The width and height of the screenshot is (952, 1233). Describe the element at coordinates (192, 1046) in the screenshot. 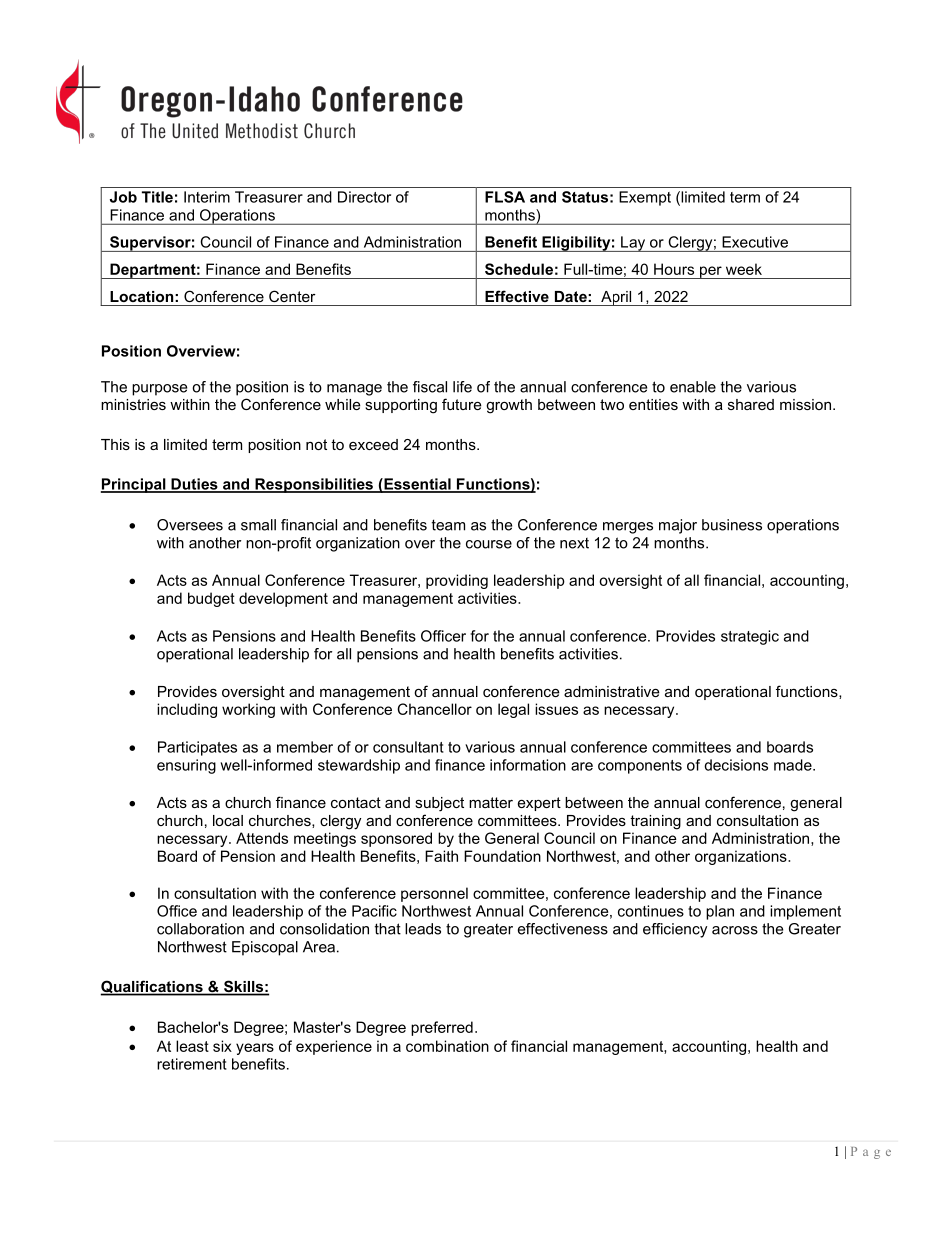

I see `least` at that location.
